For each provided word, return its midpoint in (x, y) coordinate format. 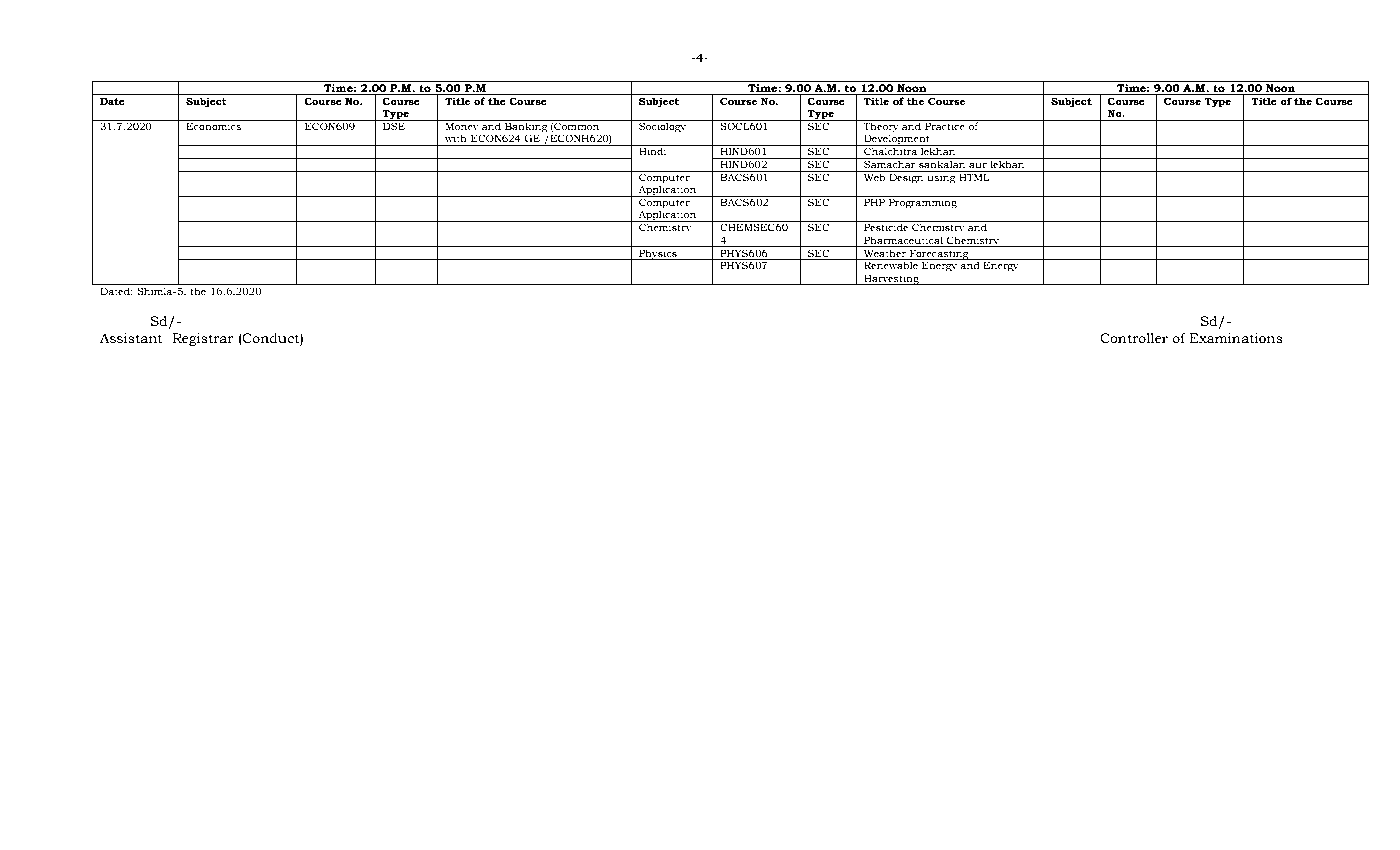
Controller (1134, 338)
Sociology (663, 126)
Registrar (203, 339)
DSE (394, 125)
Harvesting (891, 279)
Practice (945, 125)
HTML (974, 176)
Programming (923, 202)
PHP (874, 202)
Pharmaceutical (903, 240)
